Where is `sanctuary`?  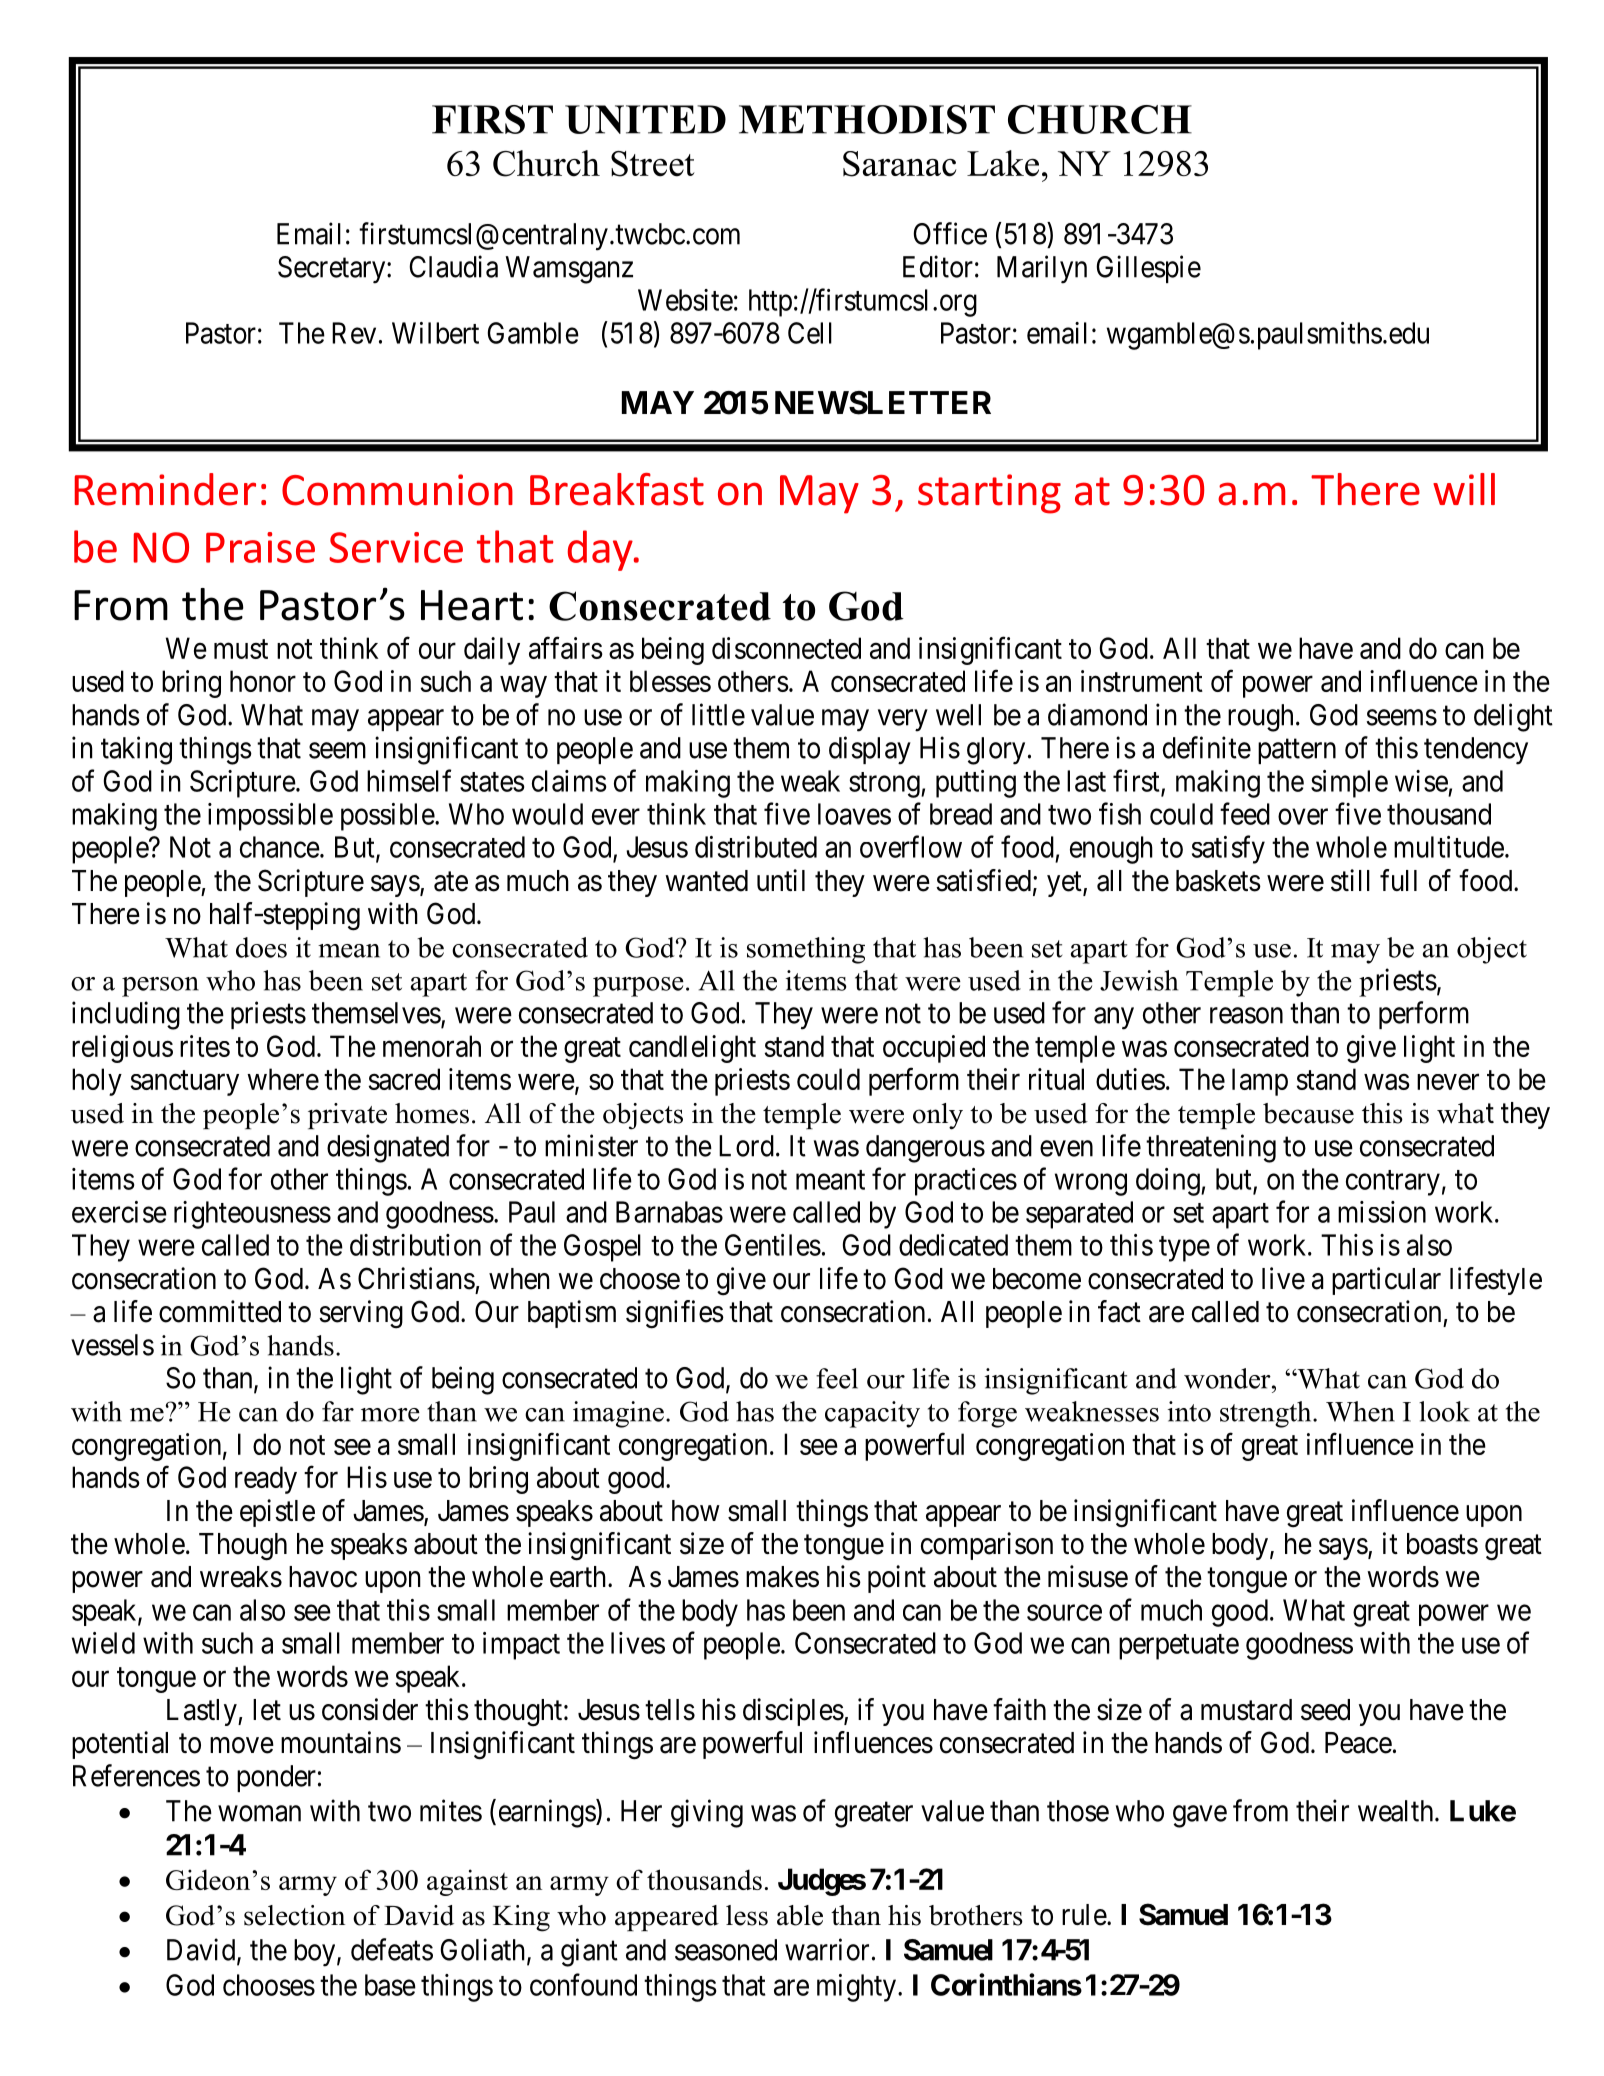 sanctuary is located at coordinates (185, 1083).
